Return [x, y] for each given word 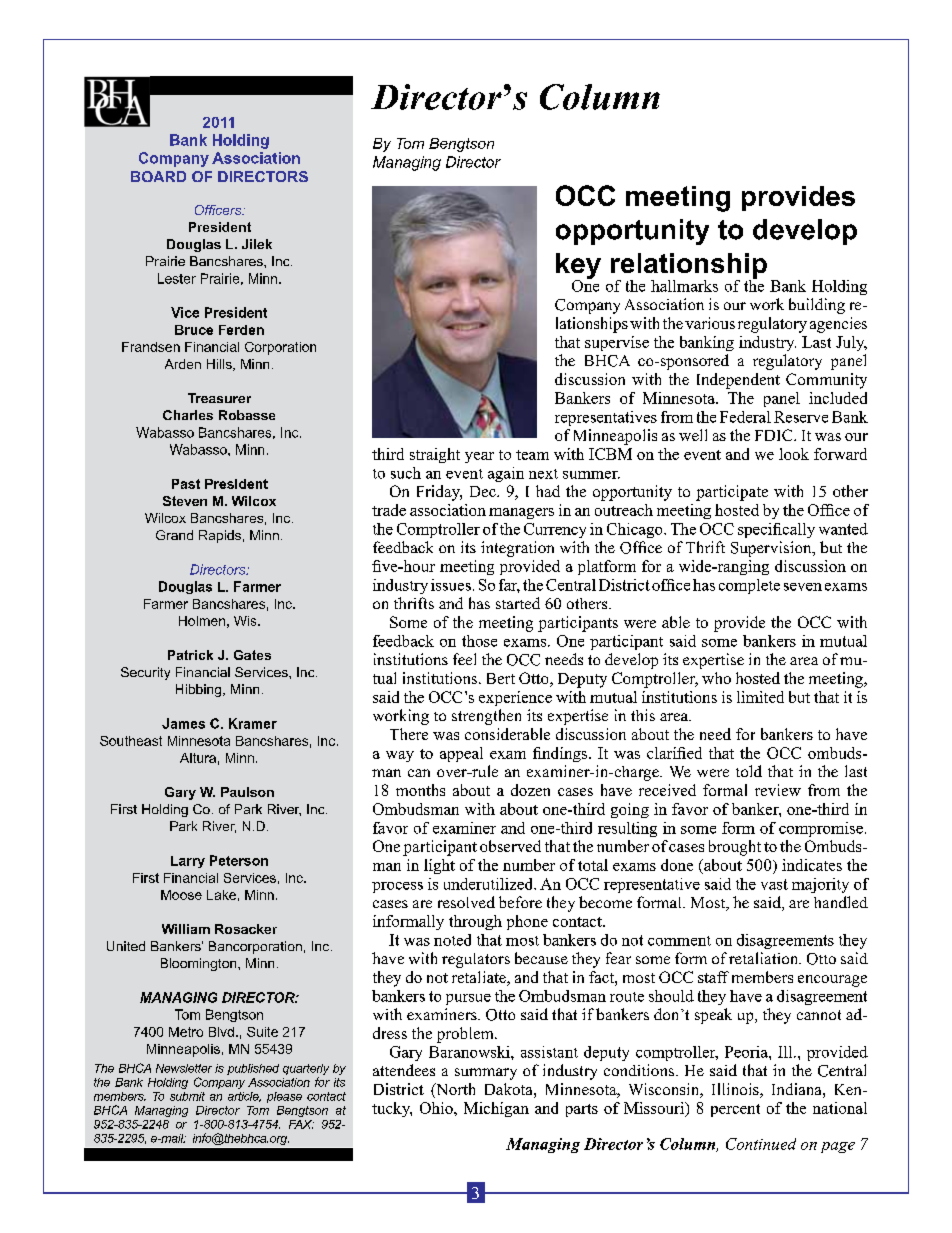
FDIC [775, 435]
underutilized [489, 884]
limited [760, 697]
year [479, 457]
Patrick [190, 655]
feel [464, 659]
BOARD [158, 176]
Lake [221, 895]
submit [187, 1096]
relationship [689, 267]
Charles [188, 415]
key [578, 267]
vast [774, 884]
